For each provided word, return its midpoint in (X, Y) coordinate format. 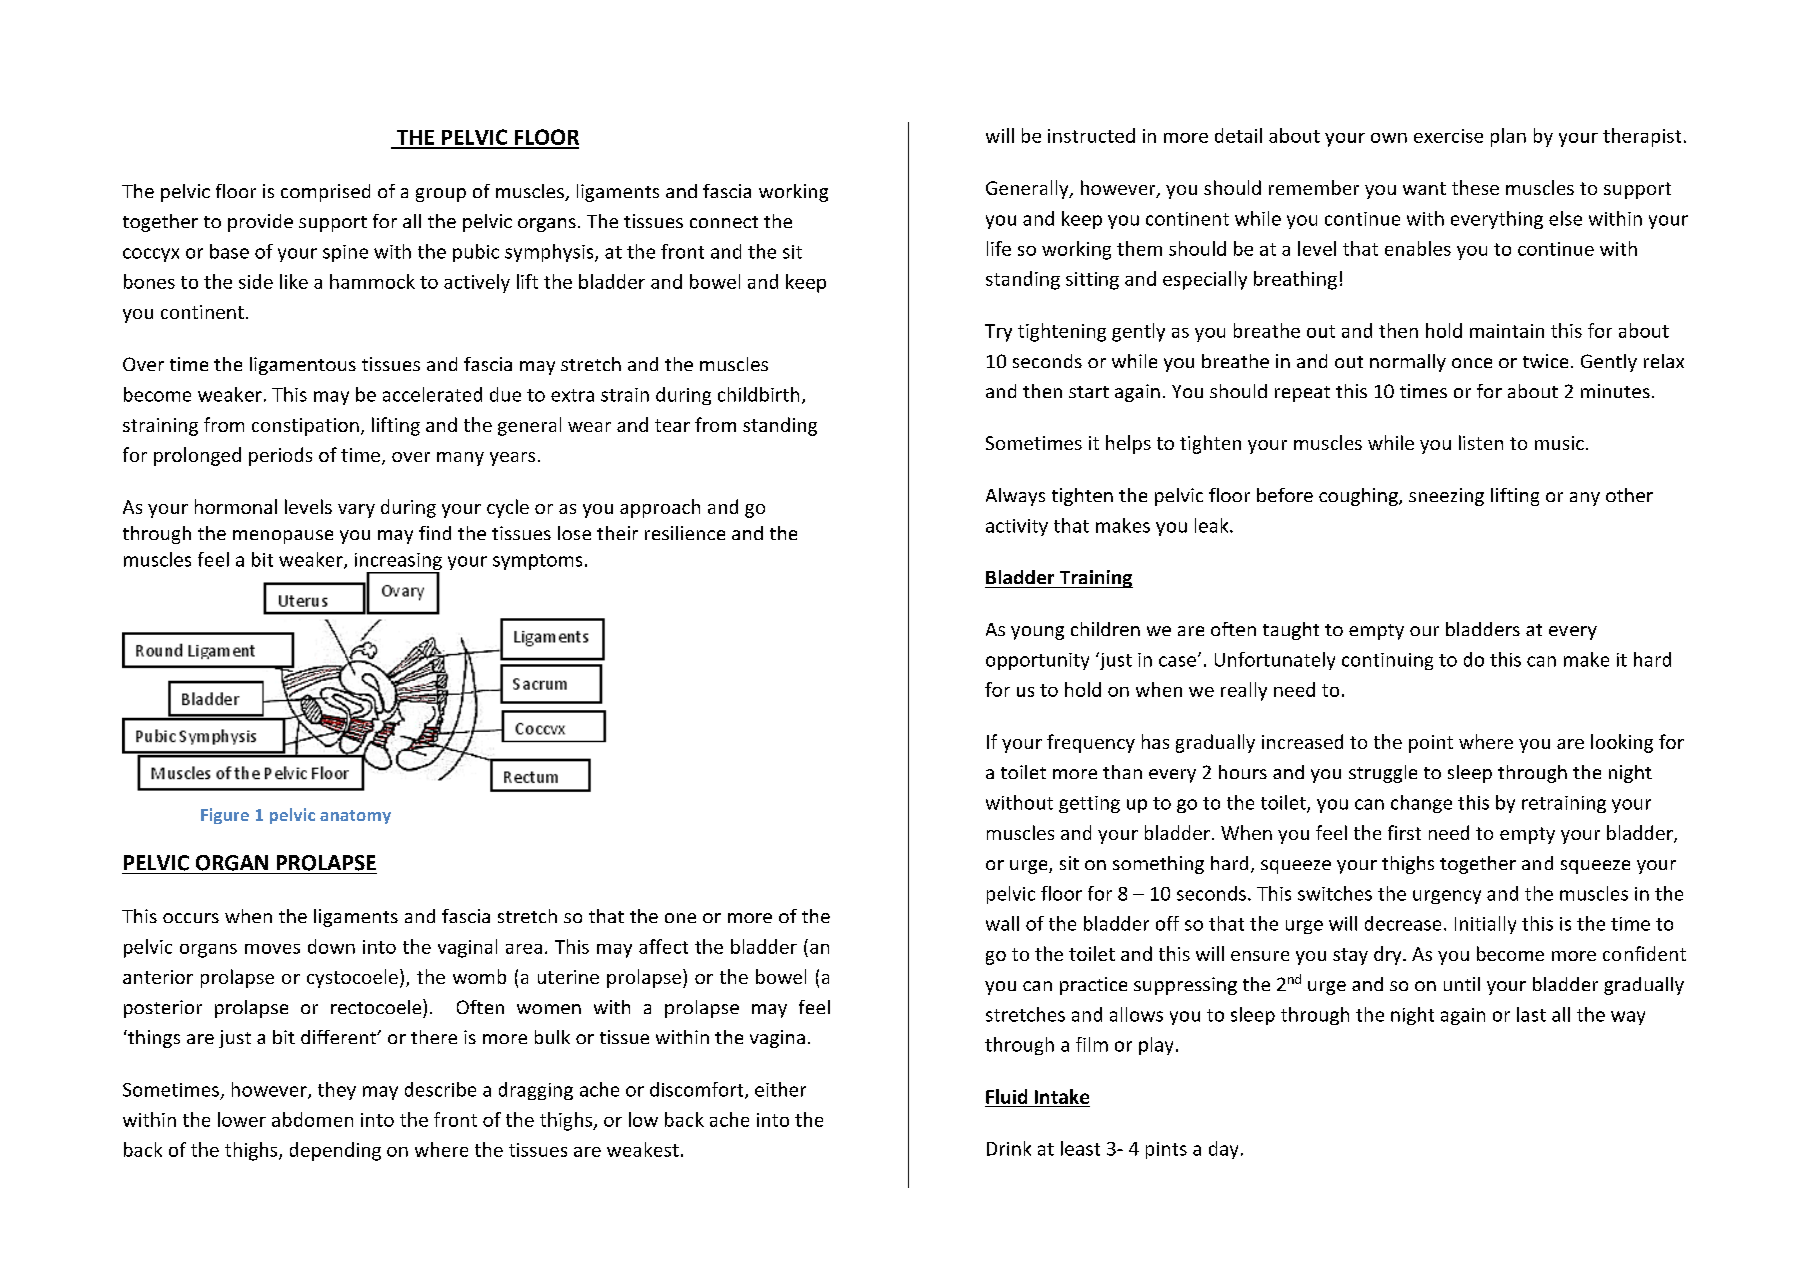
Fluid (1006, 1096)
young (1037, 633)
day (1223, 1150)
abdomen (312, 1119)
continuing (1387, 661)
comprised (325, 193)
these (1475, 187)
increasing (398, 563)
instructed (1091, 135)
